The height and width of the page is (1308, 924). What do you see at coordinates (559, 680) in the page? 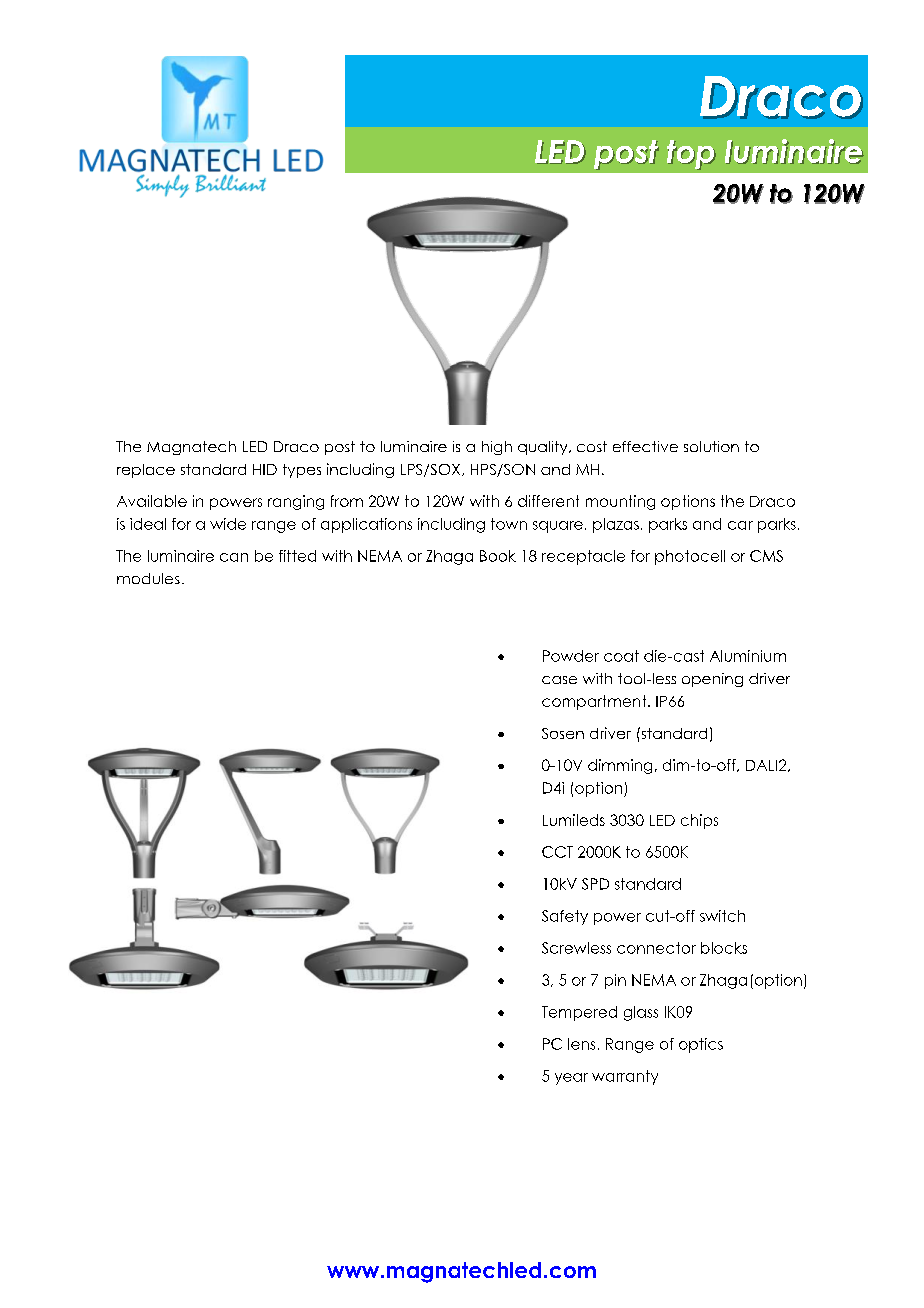
I see `case` at bounding box center [559, 680].
